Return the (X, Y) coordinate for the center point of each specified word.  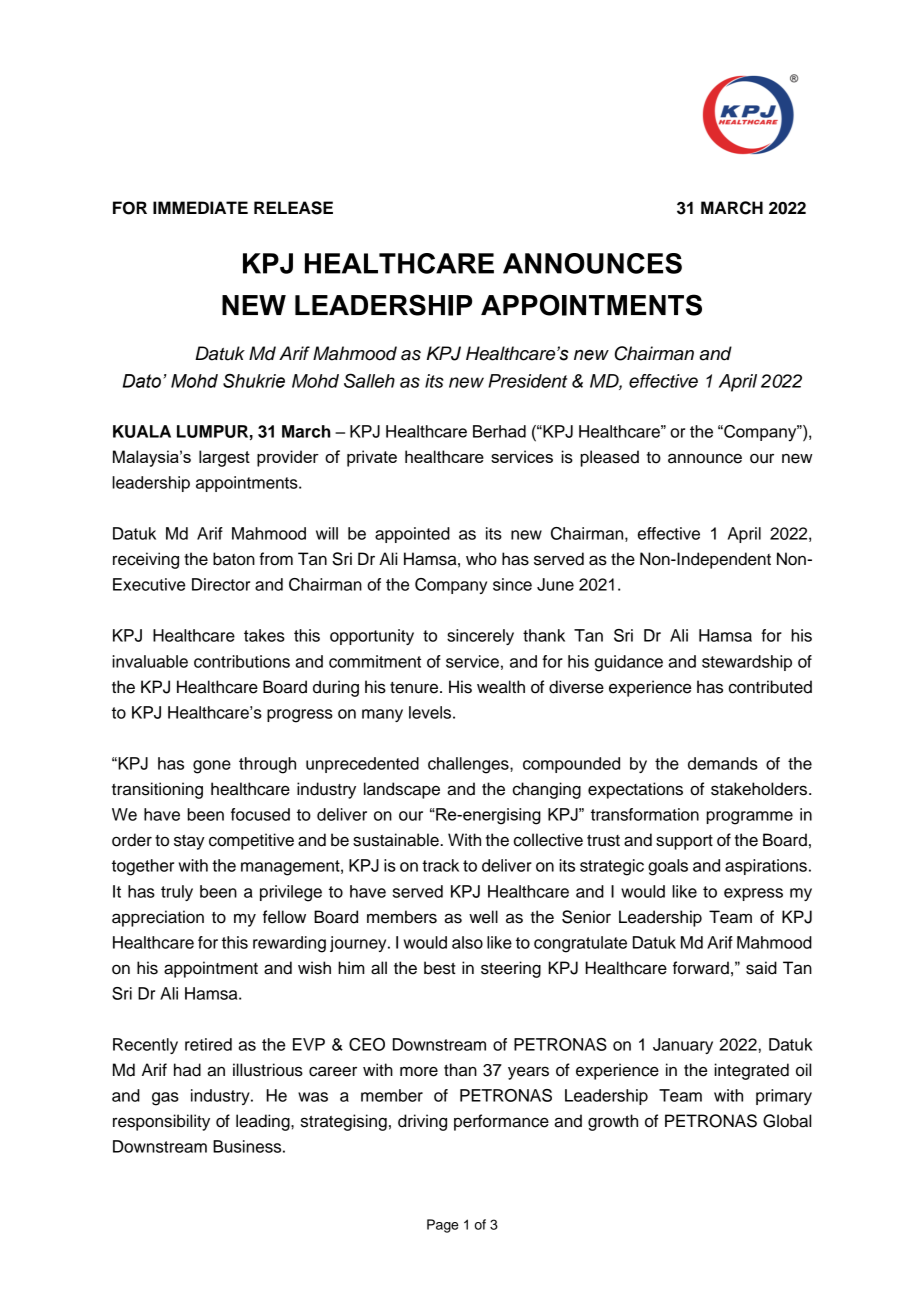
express (753, 894)
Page (443, 1226)
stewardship (747, 663)
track (440, 865)
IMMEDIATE (200, 207)
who (481, 559)
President (527, 381)
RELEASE (293, 208)
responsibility (161, 1122)
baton (234, 559)
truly (177, 893)
